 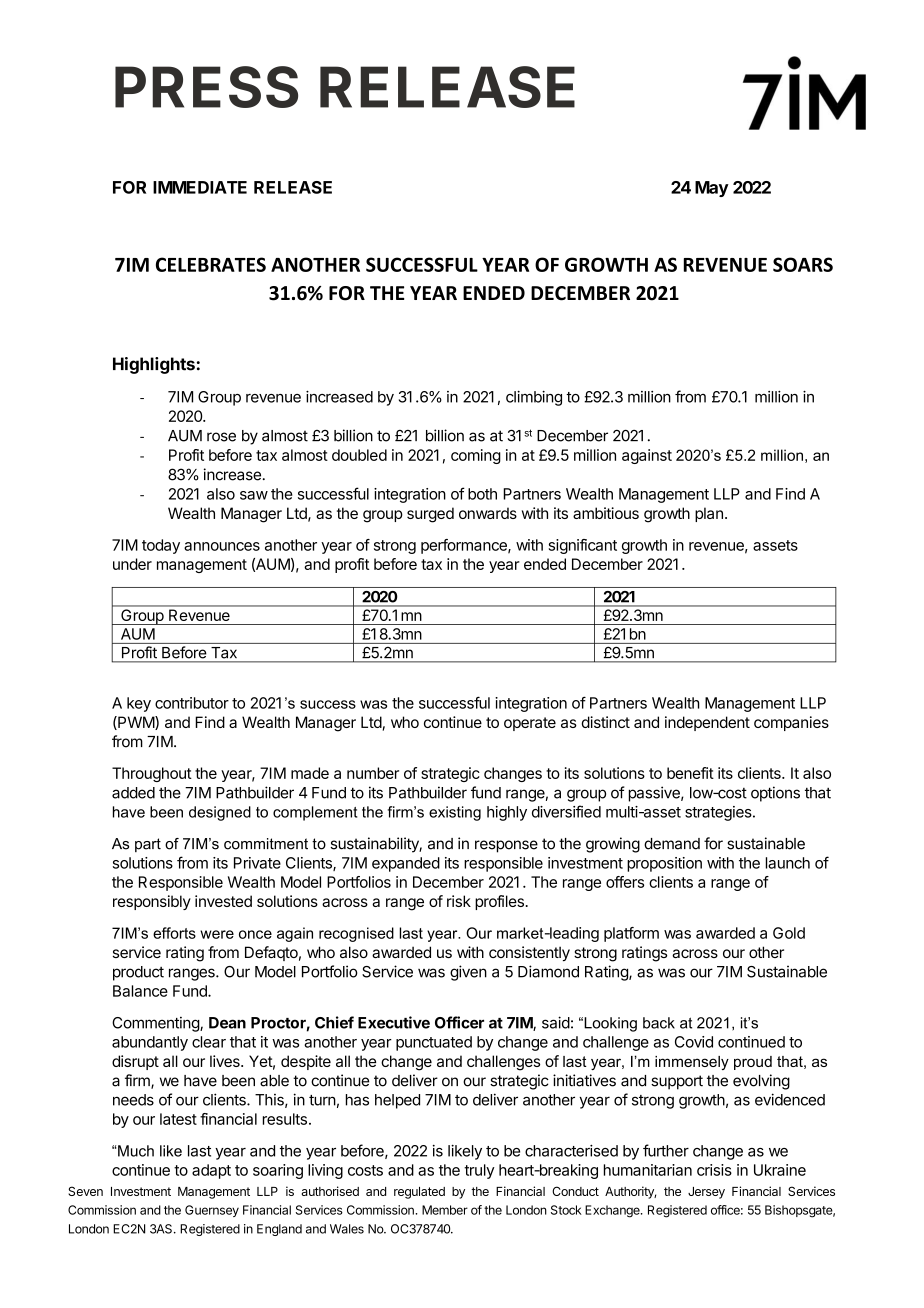 I want to click on Highlights, so click(x=154, y=365).
